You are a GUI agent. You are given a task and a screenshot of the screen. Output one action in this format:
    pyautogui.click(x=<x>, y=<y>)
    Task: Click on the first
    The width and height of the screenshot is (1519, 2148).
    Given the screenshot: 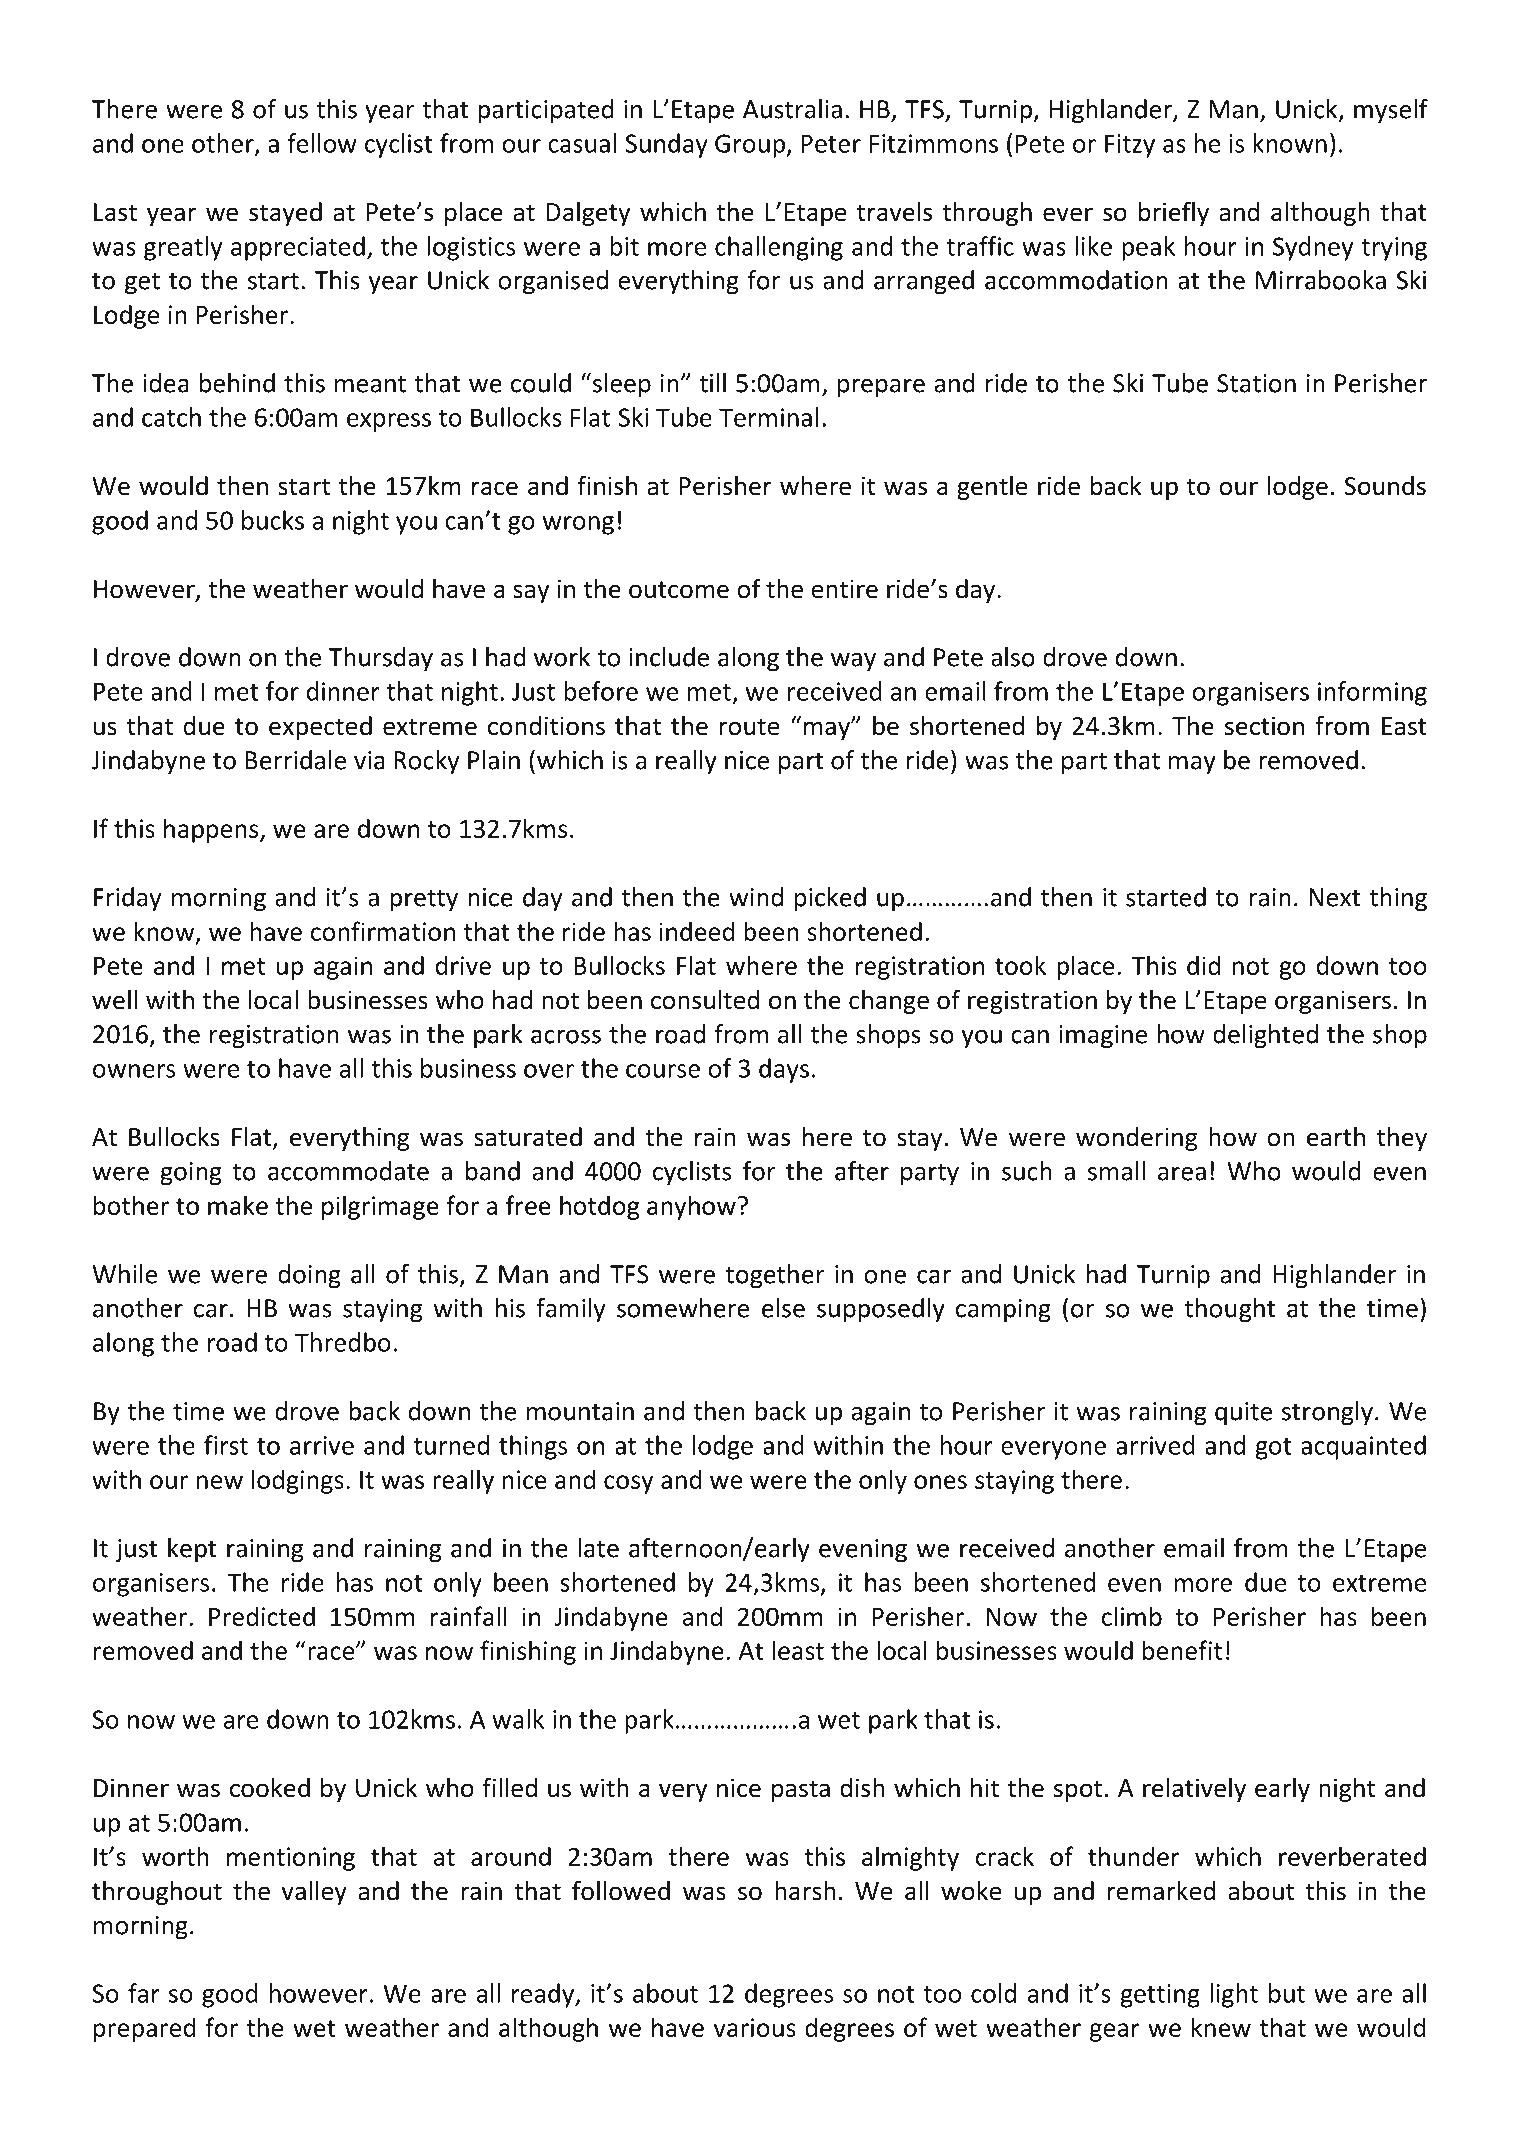 What is the action you would take?
    pyautogui.click(x=226, y=1445)
